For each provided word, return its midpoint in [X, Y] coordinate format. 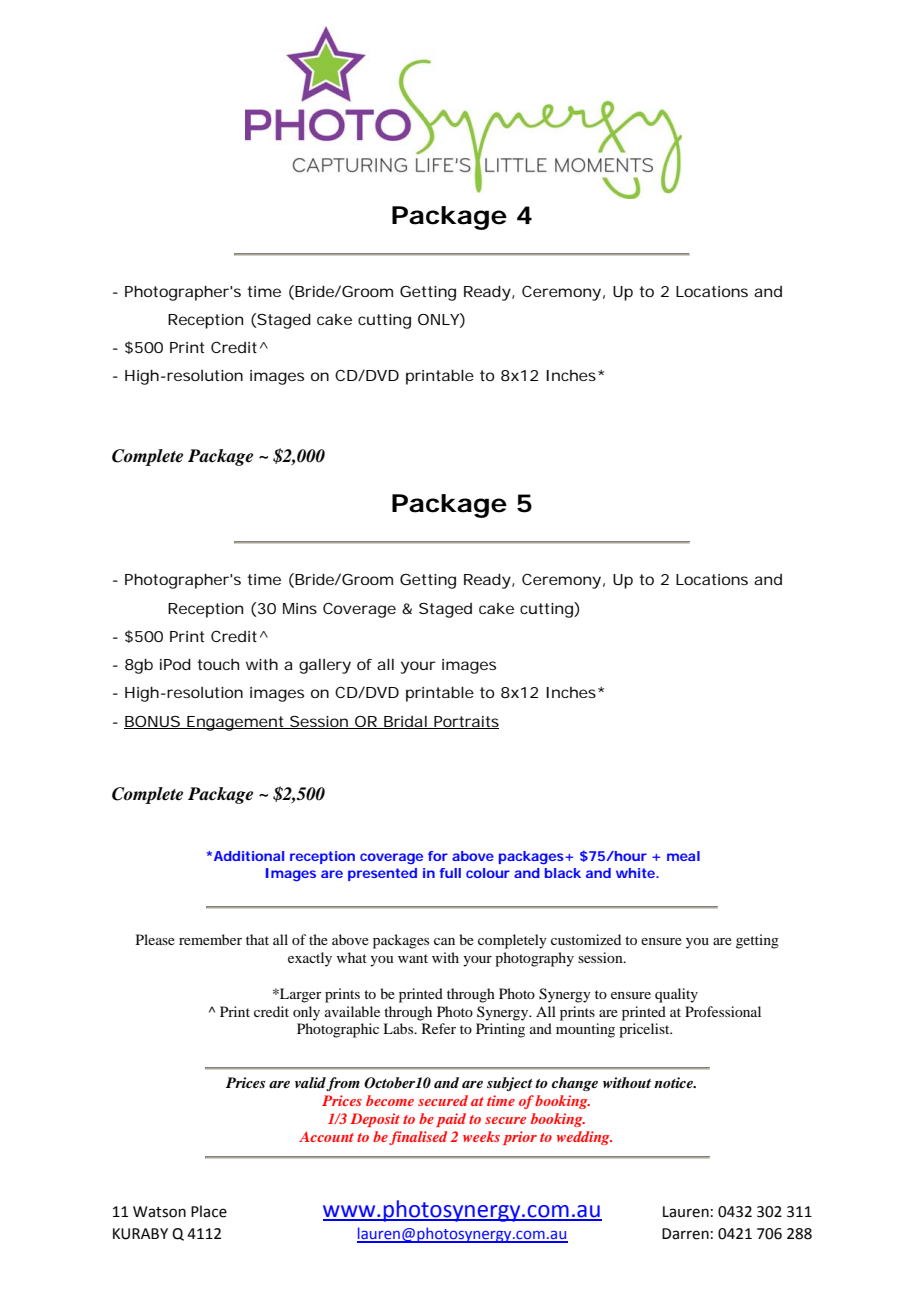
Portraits [465, 722]
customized [586, 939]
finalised [418, 1138]
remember [210, 939]
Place [209, 1211]
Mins [300, 608]
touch [218, 664]
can [444, 941]
